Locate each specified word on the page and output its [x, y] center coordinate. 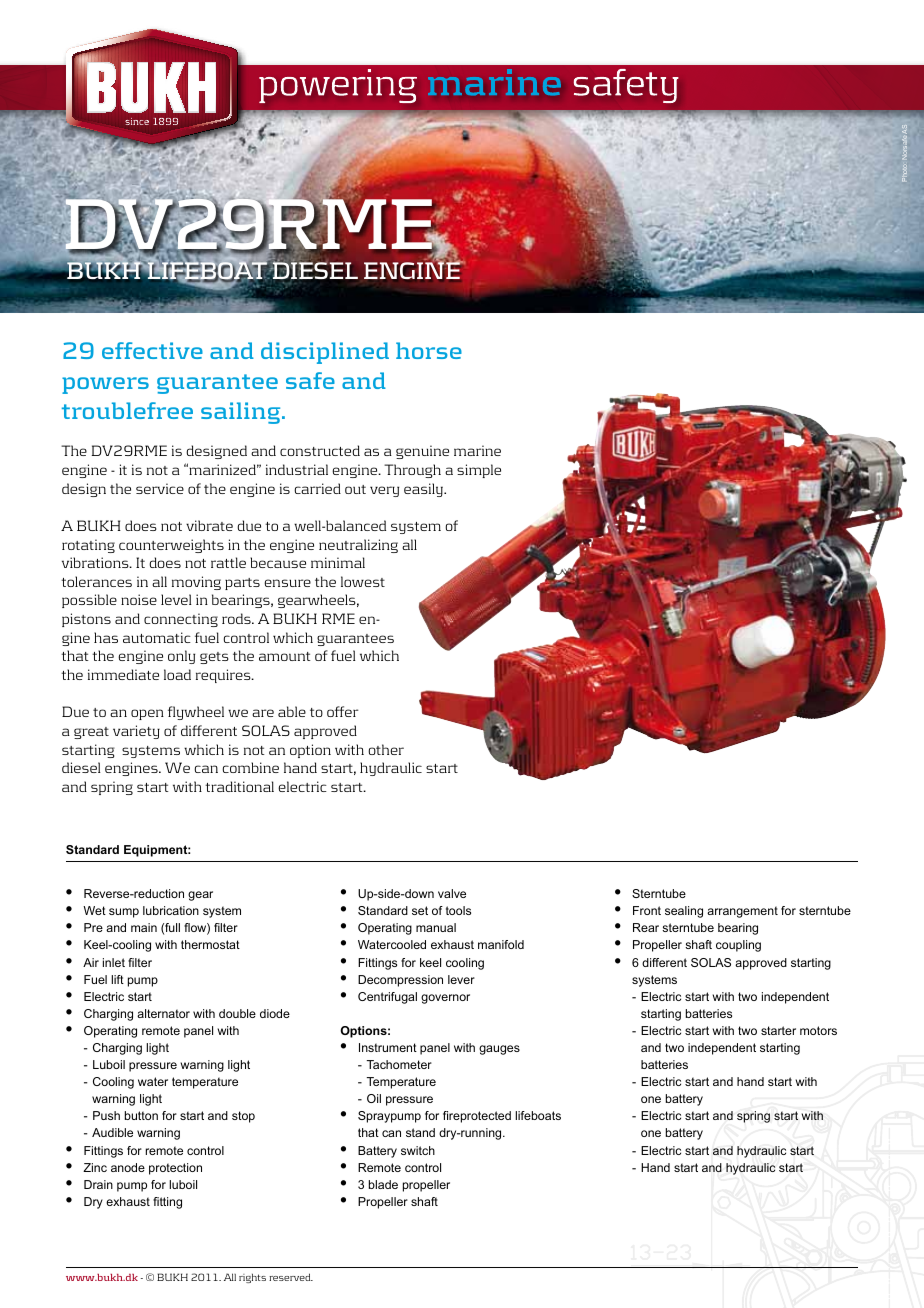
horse [429, 350]
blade [383, 1184]
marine [477, 450]
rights [252, 1278]
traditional [239, 786]
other [386, 749]
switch [418, 1150]
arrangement [742, 912]
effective [152, 350]
